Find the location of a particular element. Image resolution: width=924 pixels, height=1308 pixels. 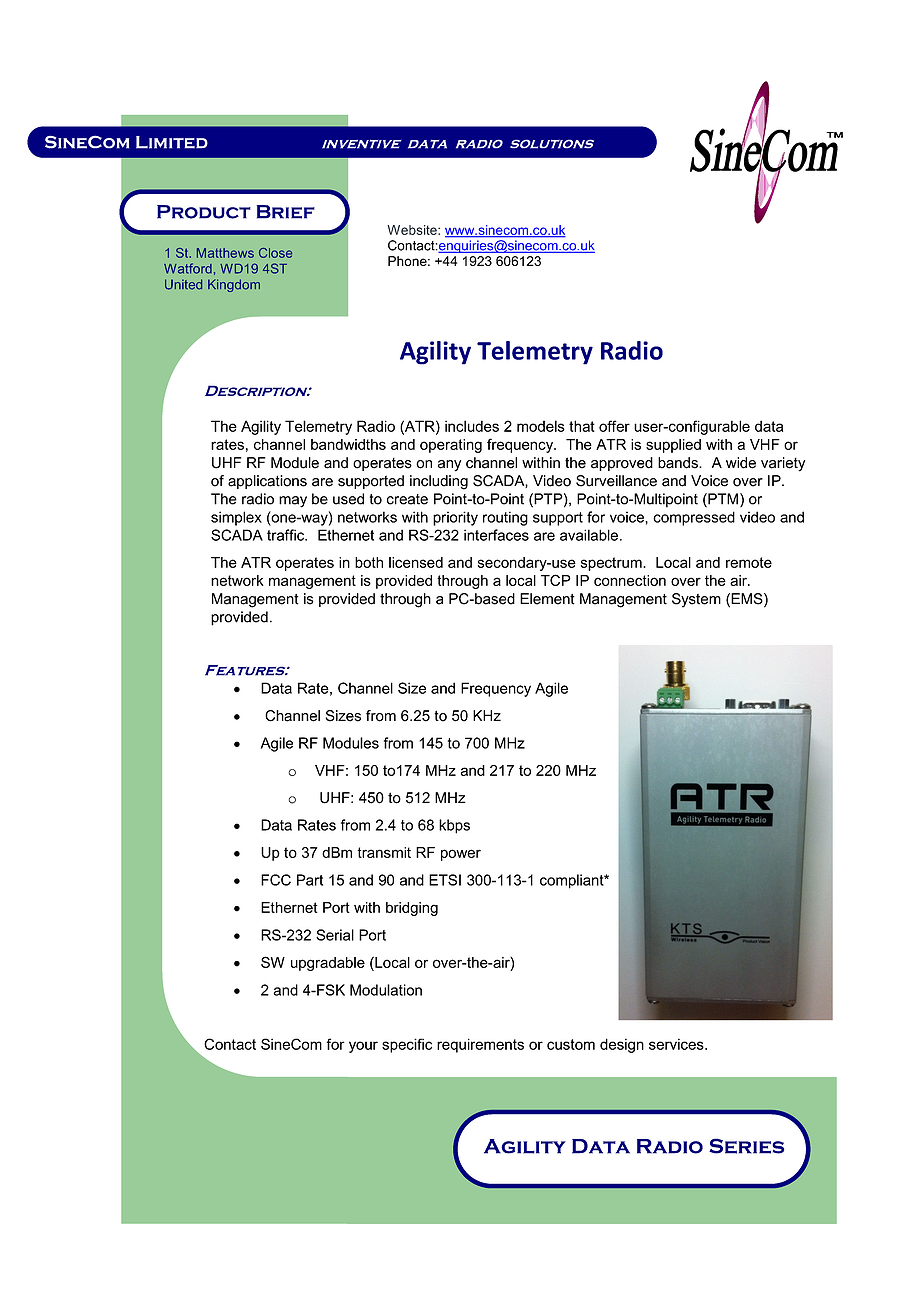

offer is located at coordinates (614, 426).
